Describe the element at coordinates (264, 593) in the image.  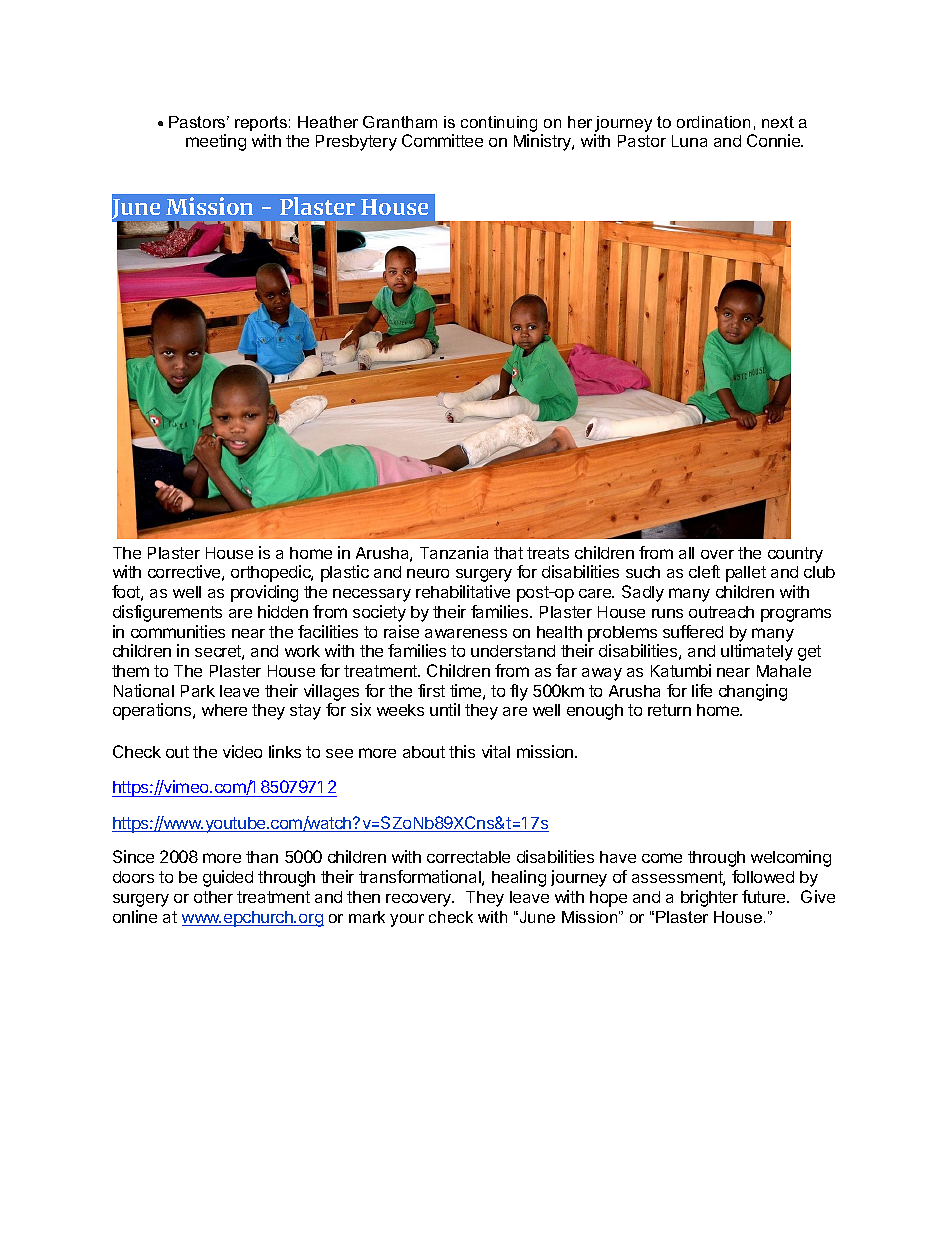
I see `providing` at that location.
